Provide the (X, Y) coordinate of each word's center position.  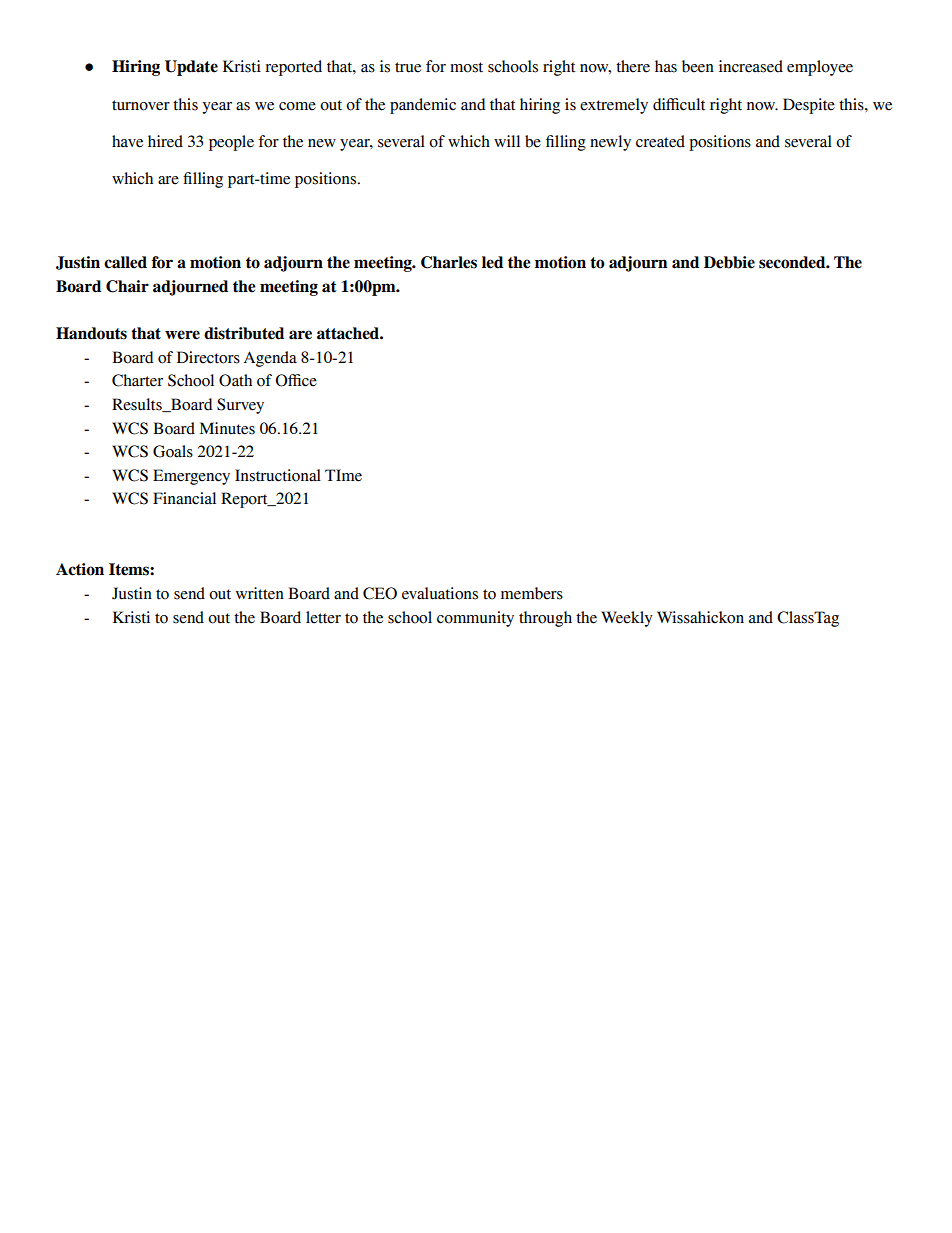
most (466, 67)
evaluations (440, 593)
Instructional (278, 475)
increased (751, 66)
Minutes (227, 428)
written (260, 593)
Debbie (729, 262)
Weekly (627, 619)
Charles (449, 262)
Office (296, 380)
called (125, 262)
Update (191, 68)
